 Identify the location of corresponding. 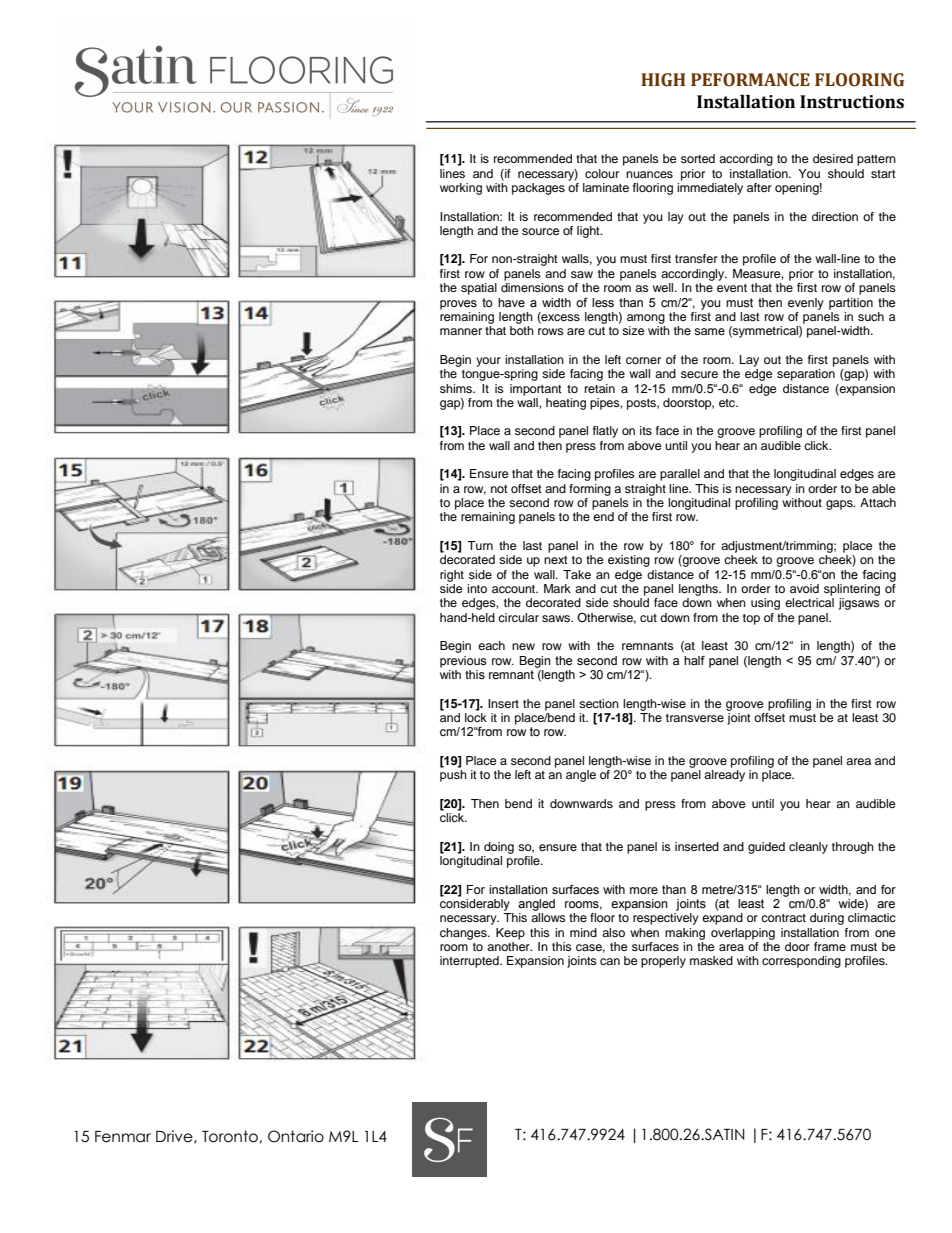
(801, 962).
